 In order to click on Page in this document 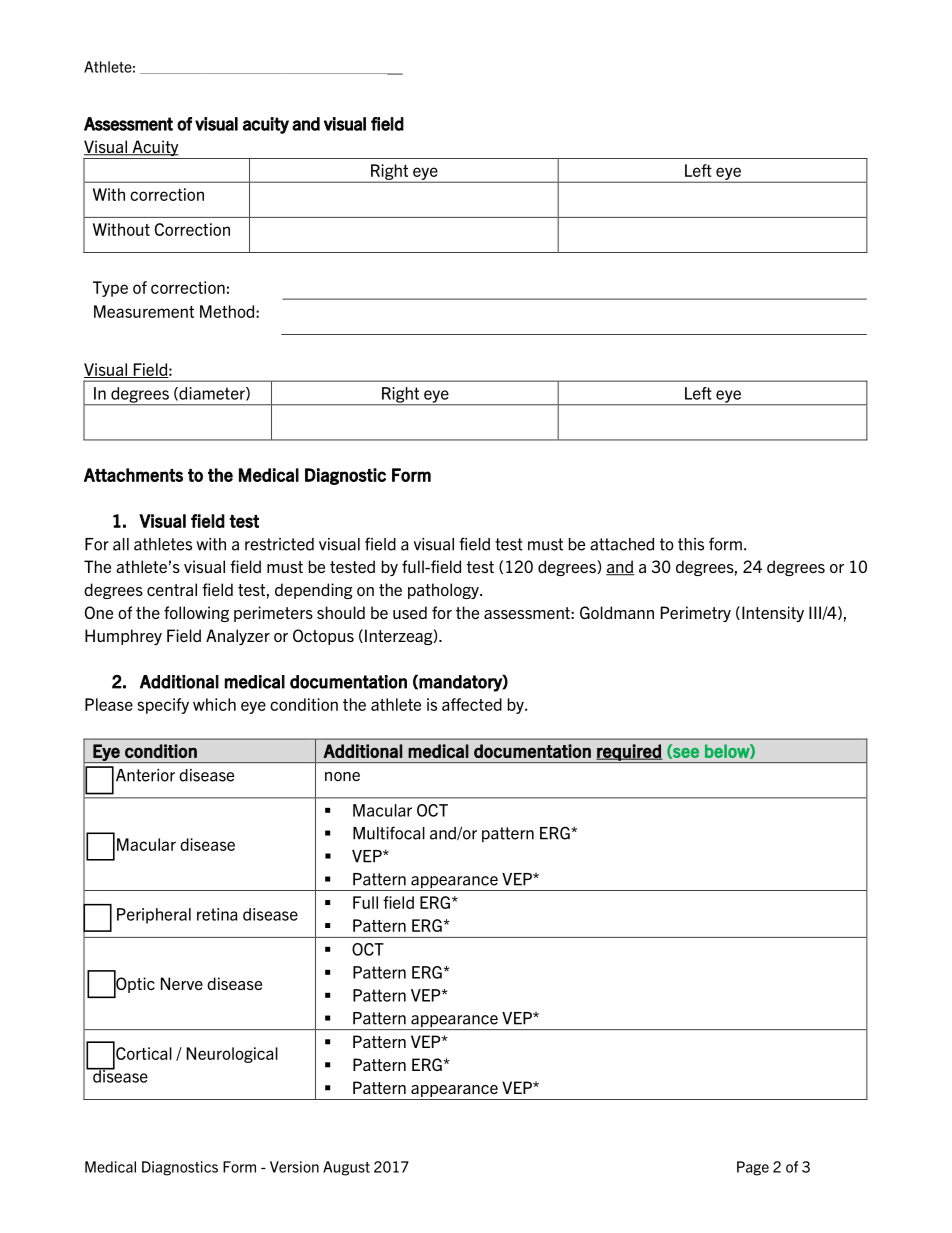, I will do `click(753, 1168)`.
